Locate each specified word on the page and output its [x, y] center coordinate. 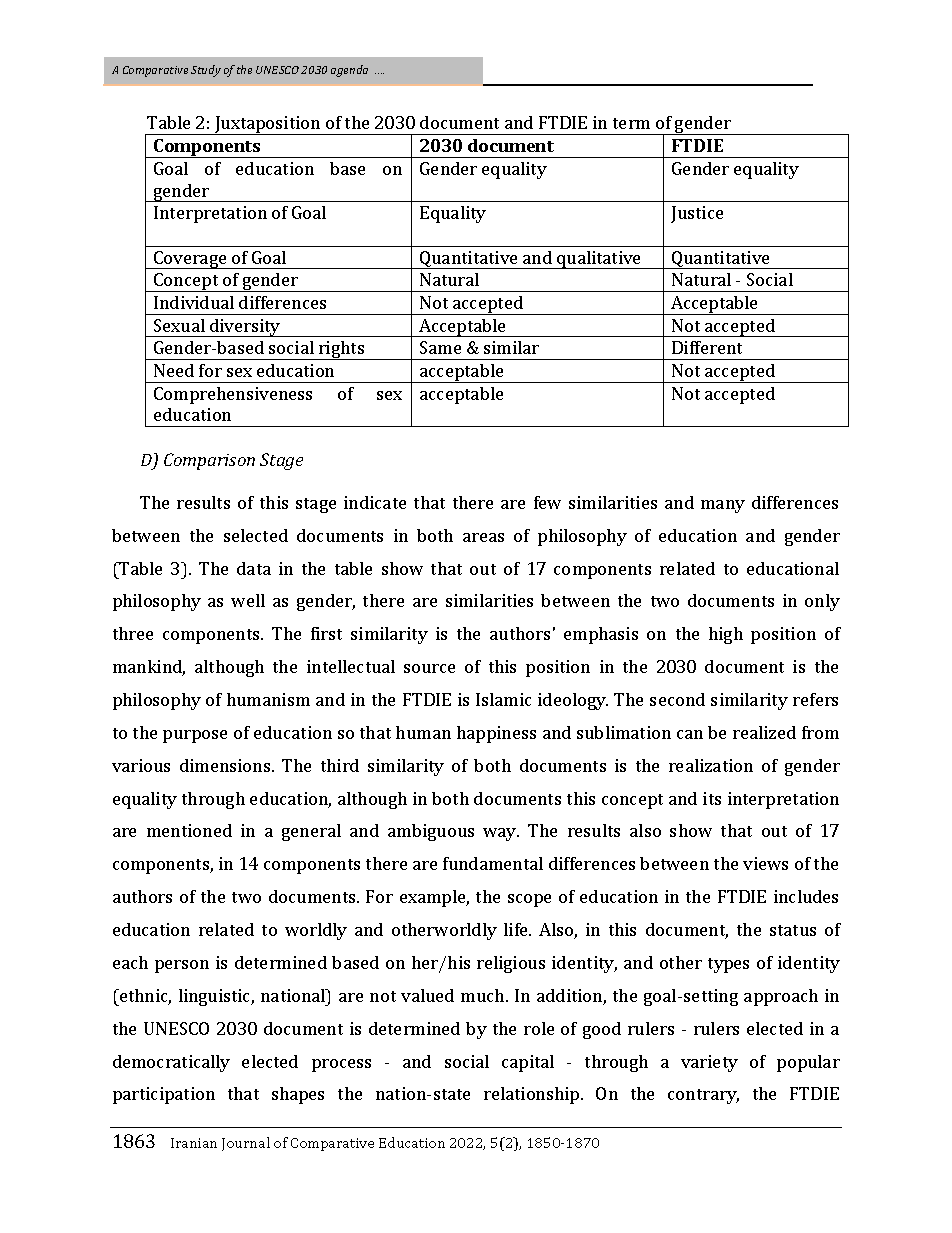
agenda [349, 71]
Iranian [194, 1143]
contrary [703, 1096]
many [723, 506]
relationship [533, 1095]
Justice [697, 214]
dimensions [226, 765]
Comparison [209, 461]
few [547, 502]
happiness [496, 734]
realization [711, 765]
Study [206, 71]
